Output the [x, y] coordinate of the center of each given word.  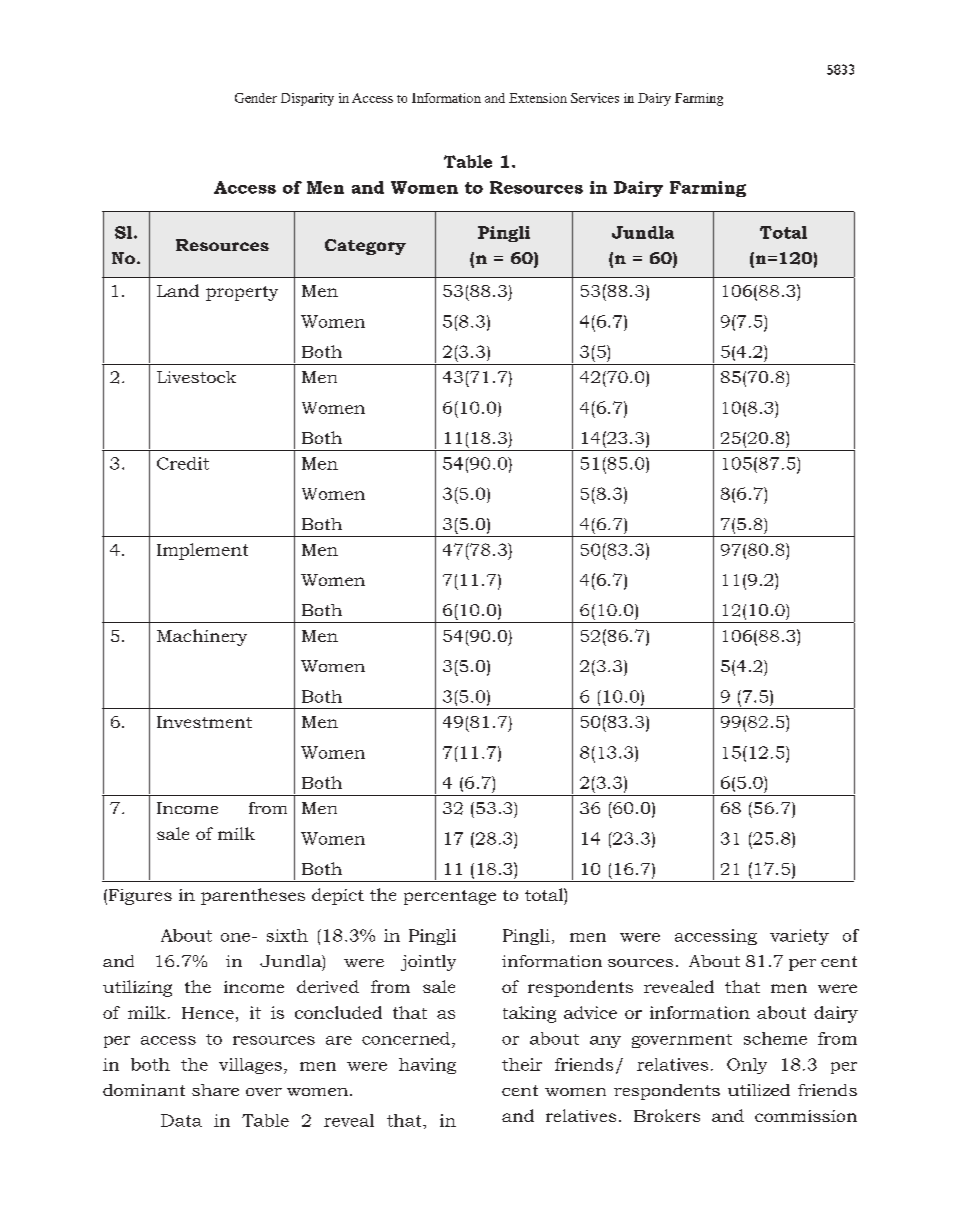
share [215, 1090]
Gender [256, 98]
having [427, 1066]
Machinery [202, 637]
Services [595, 98]
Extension [538, 98]
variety [799, 937]
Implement [202, 551]
